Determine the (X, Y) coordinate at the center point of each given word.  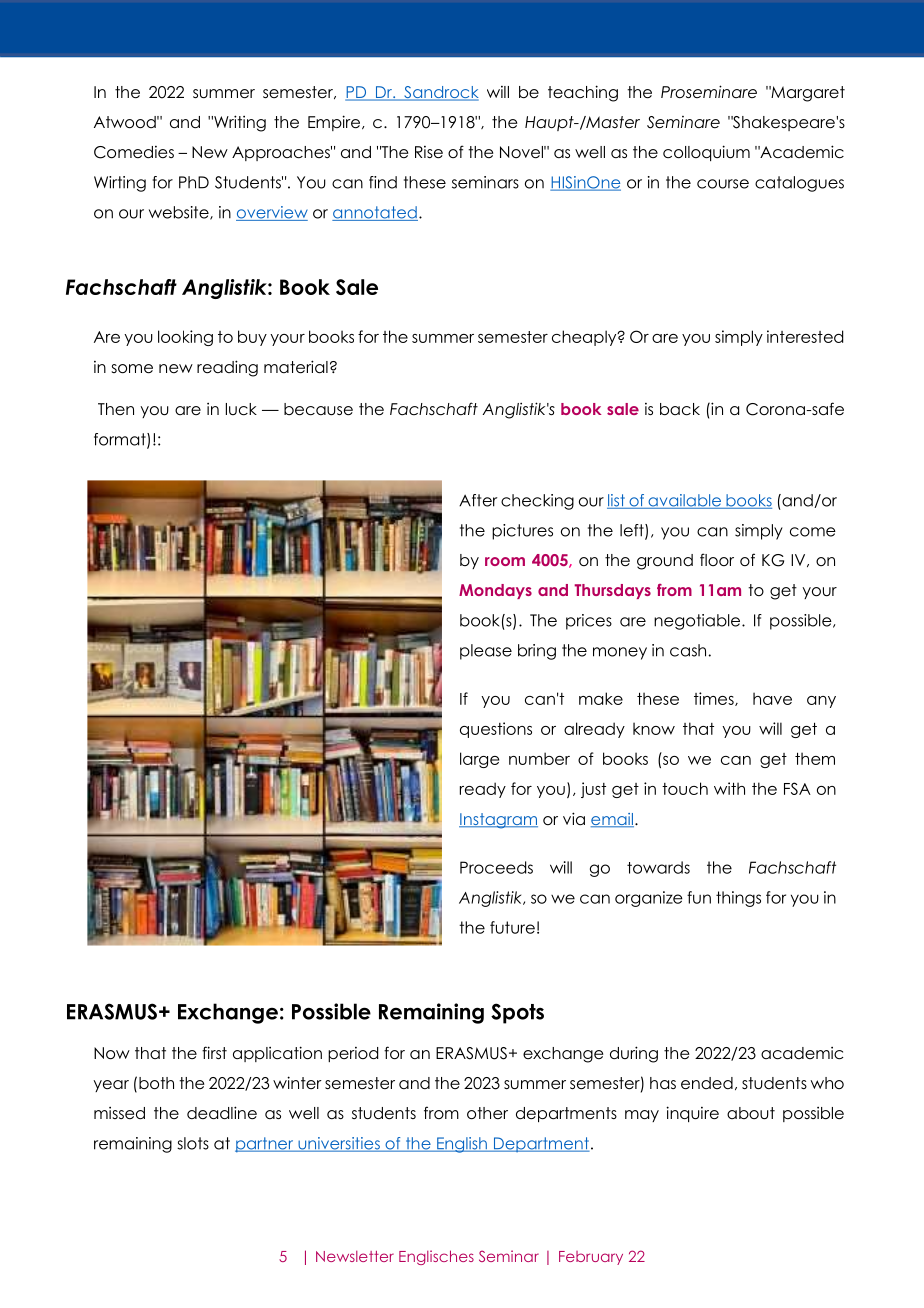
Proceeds (496, 867)
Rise (429, 152)
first (214, 1052)
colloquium (706, 153)
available (685, 501)
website (180, 213)
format (121, 440)
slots (193, 1143)
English (462, 1145)
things (738, 899)
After (478, 500)
